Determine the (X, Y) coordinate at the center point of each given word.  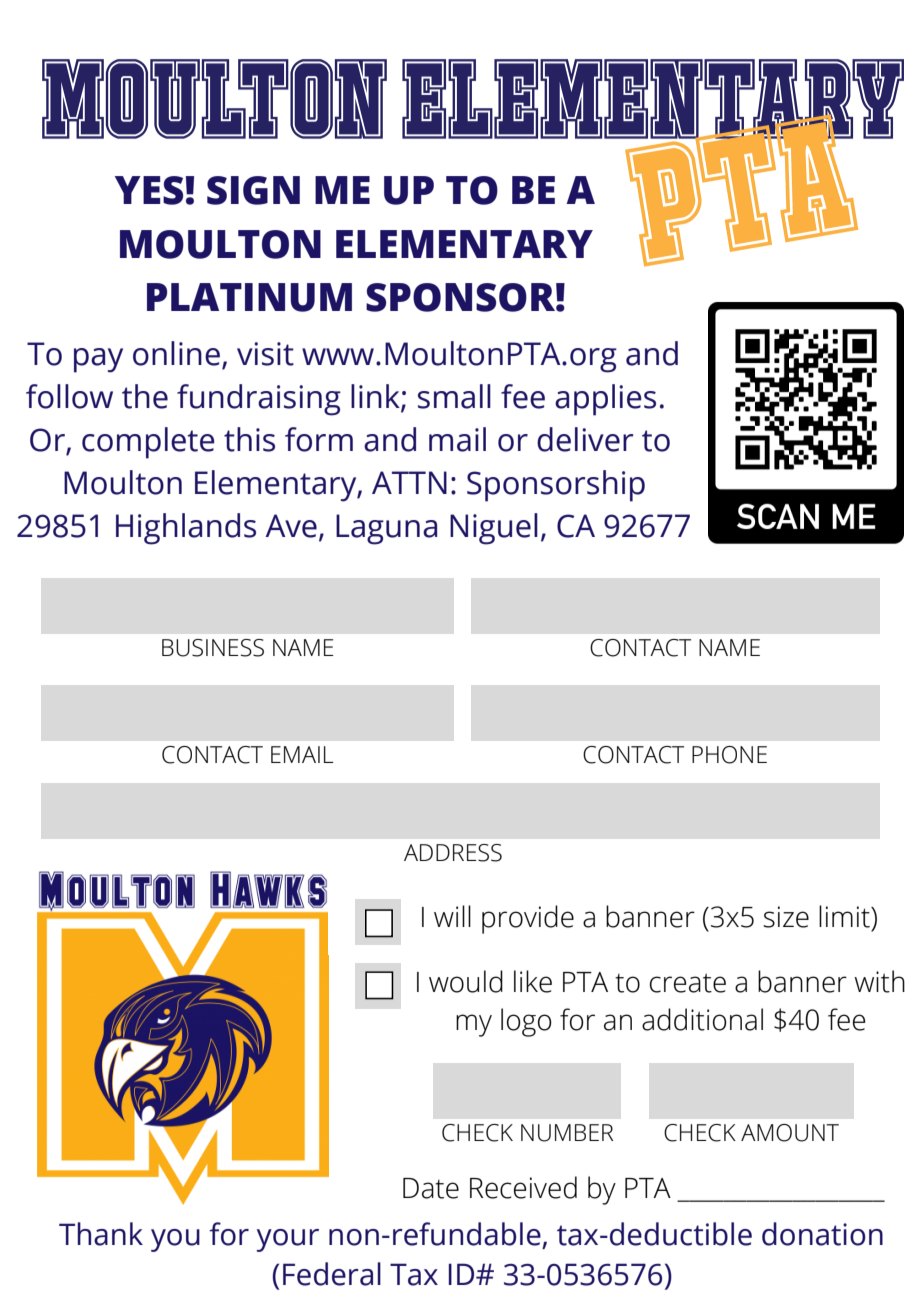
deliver (585, 439)
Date (431, 1188)
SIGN (253, 190)
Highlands (186, 529)
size (786, 917)
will (452, 916)
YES (149, 190)
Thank (101, 1234)
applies (605, 400)
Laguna (386, 529)
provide (528, 919)
